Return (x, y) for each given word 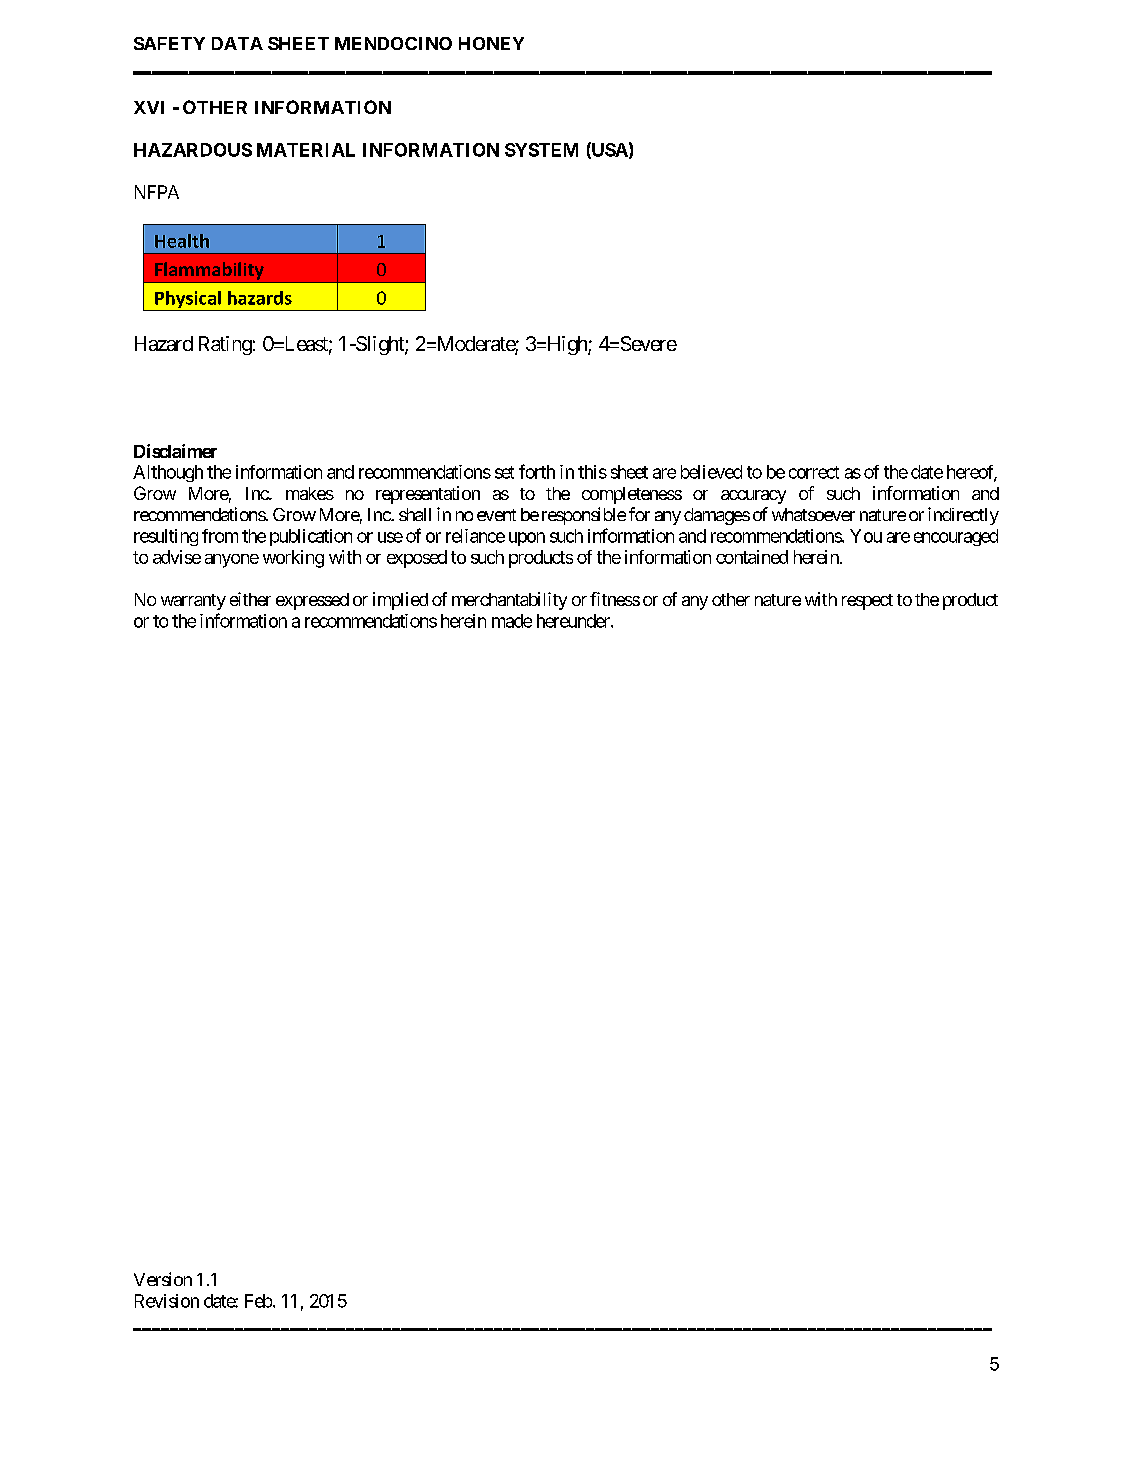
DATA (237, 43)
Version (163, 1279)
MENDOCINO (393, 43)
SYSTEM (541, 150)
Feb (258, 1301)
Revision (167, 1301)
